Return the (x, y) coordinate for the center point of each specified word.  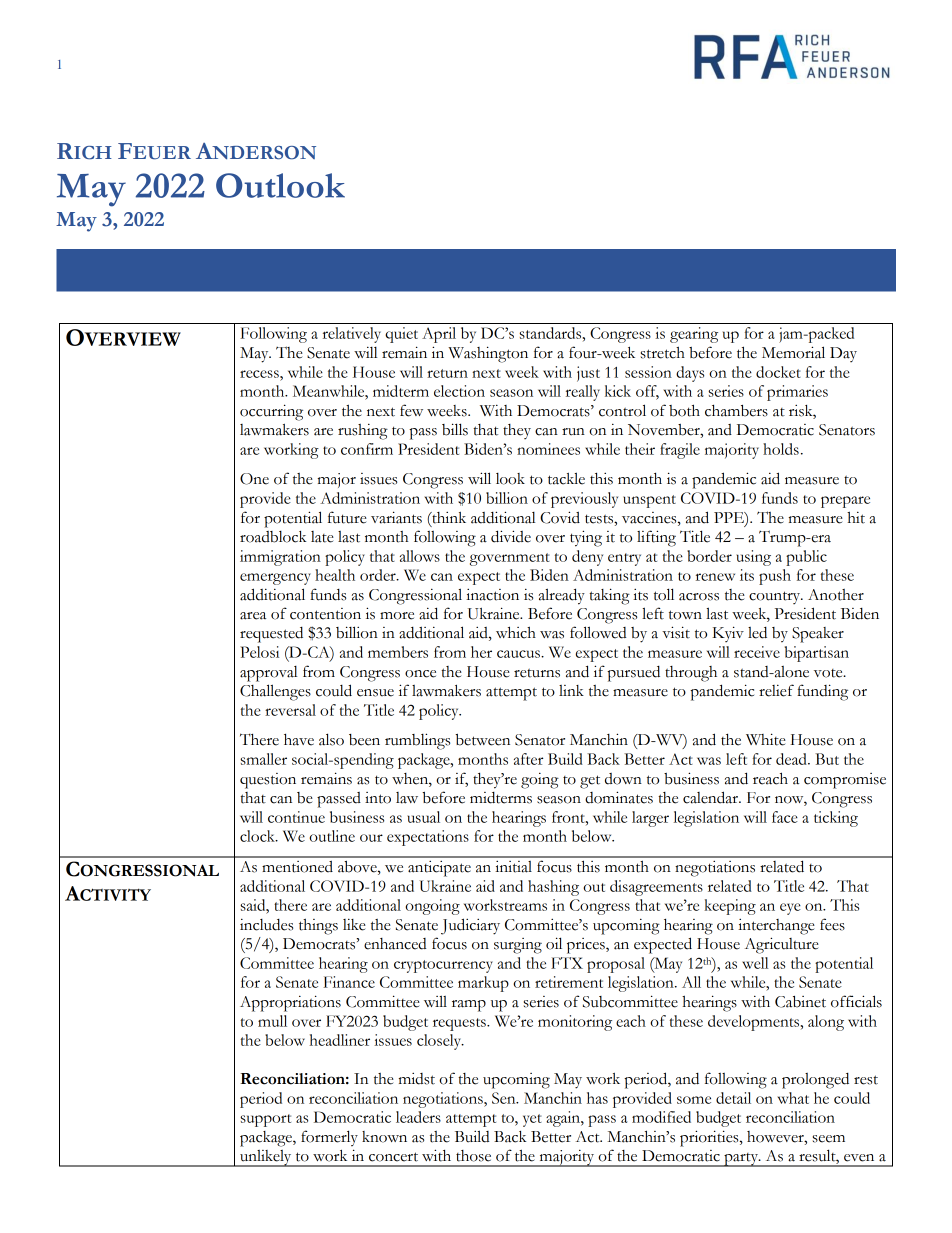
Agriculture (782, 945)
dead (792, 759)
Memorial (793, 352)
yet (532, 1120)
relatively (352, 335)
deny (587, 558)
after (528, 759)
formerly (329, 1138)
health (335, 575)
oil (554, 943)
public (806, 558)
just (588, 374)
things (318, 926)
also (331, 739)
